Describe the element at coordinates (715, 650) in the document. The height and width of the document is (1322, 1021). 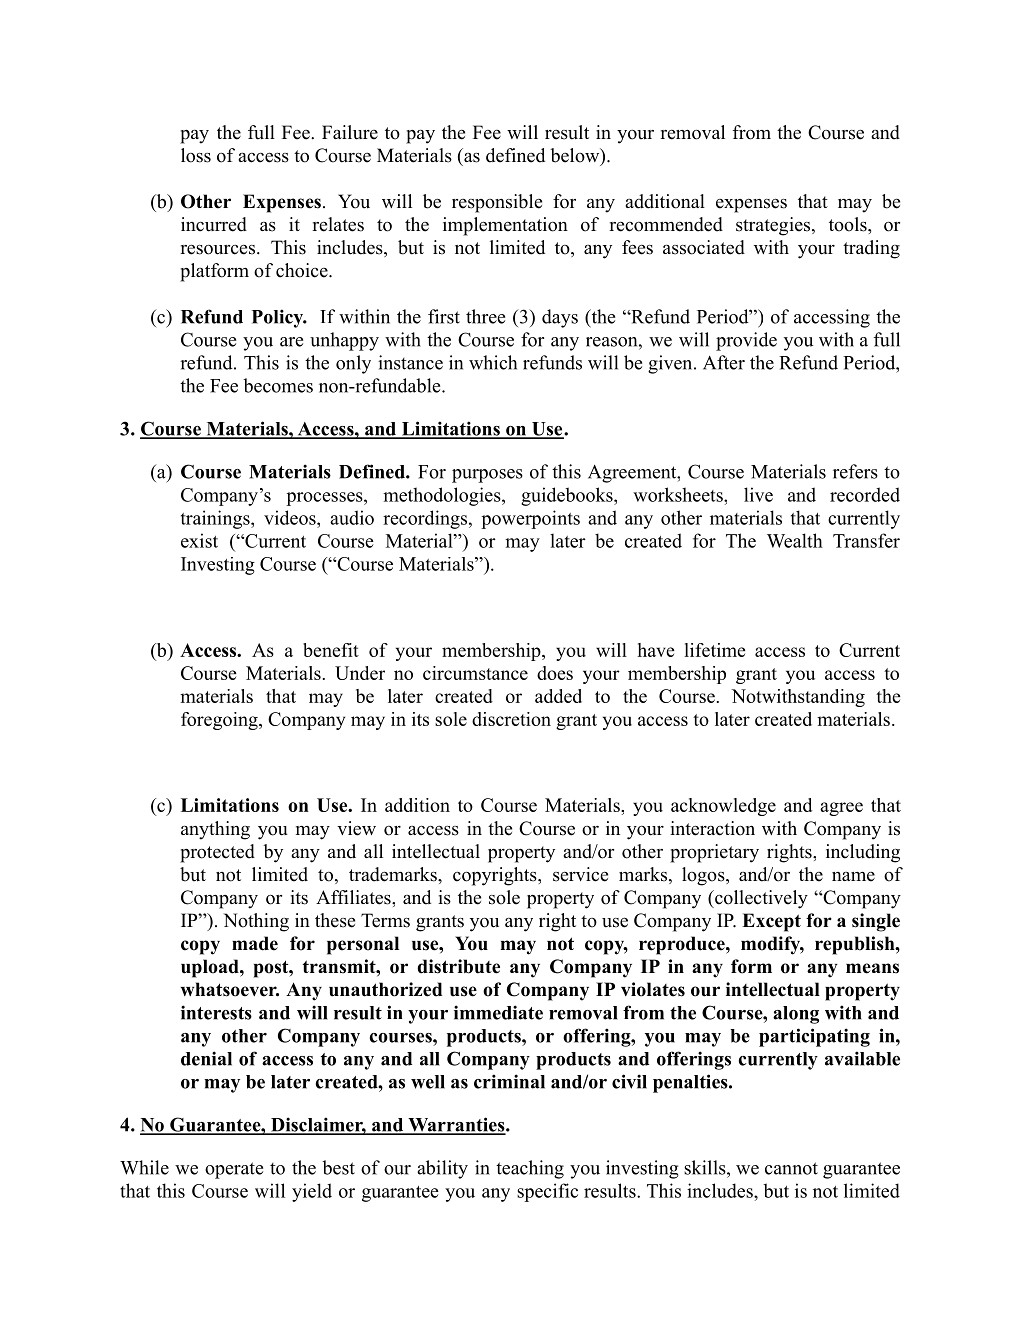
I see `lifetime` at that location.
